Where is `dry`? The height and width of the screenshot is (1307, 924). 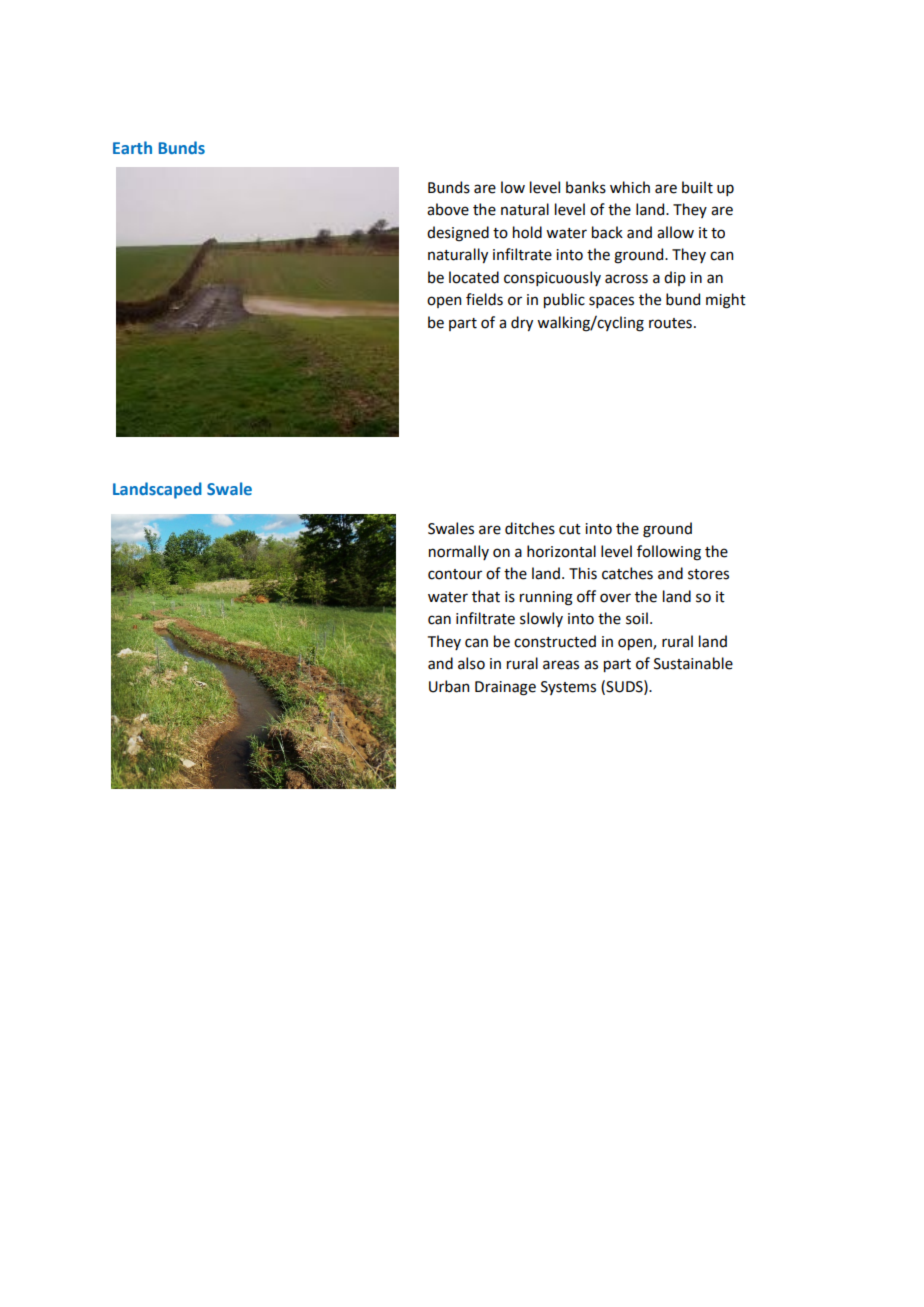 dry is located at coordinates (522, 323).
